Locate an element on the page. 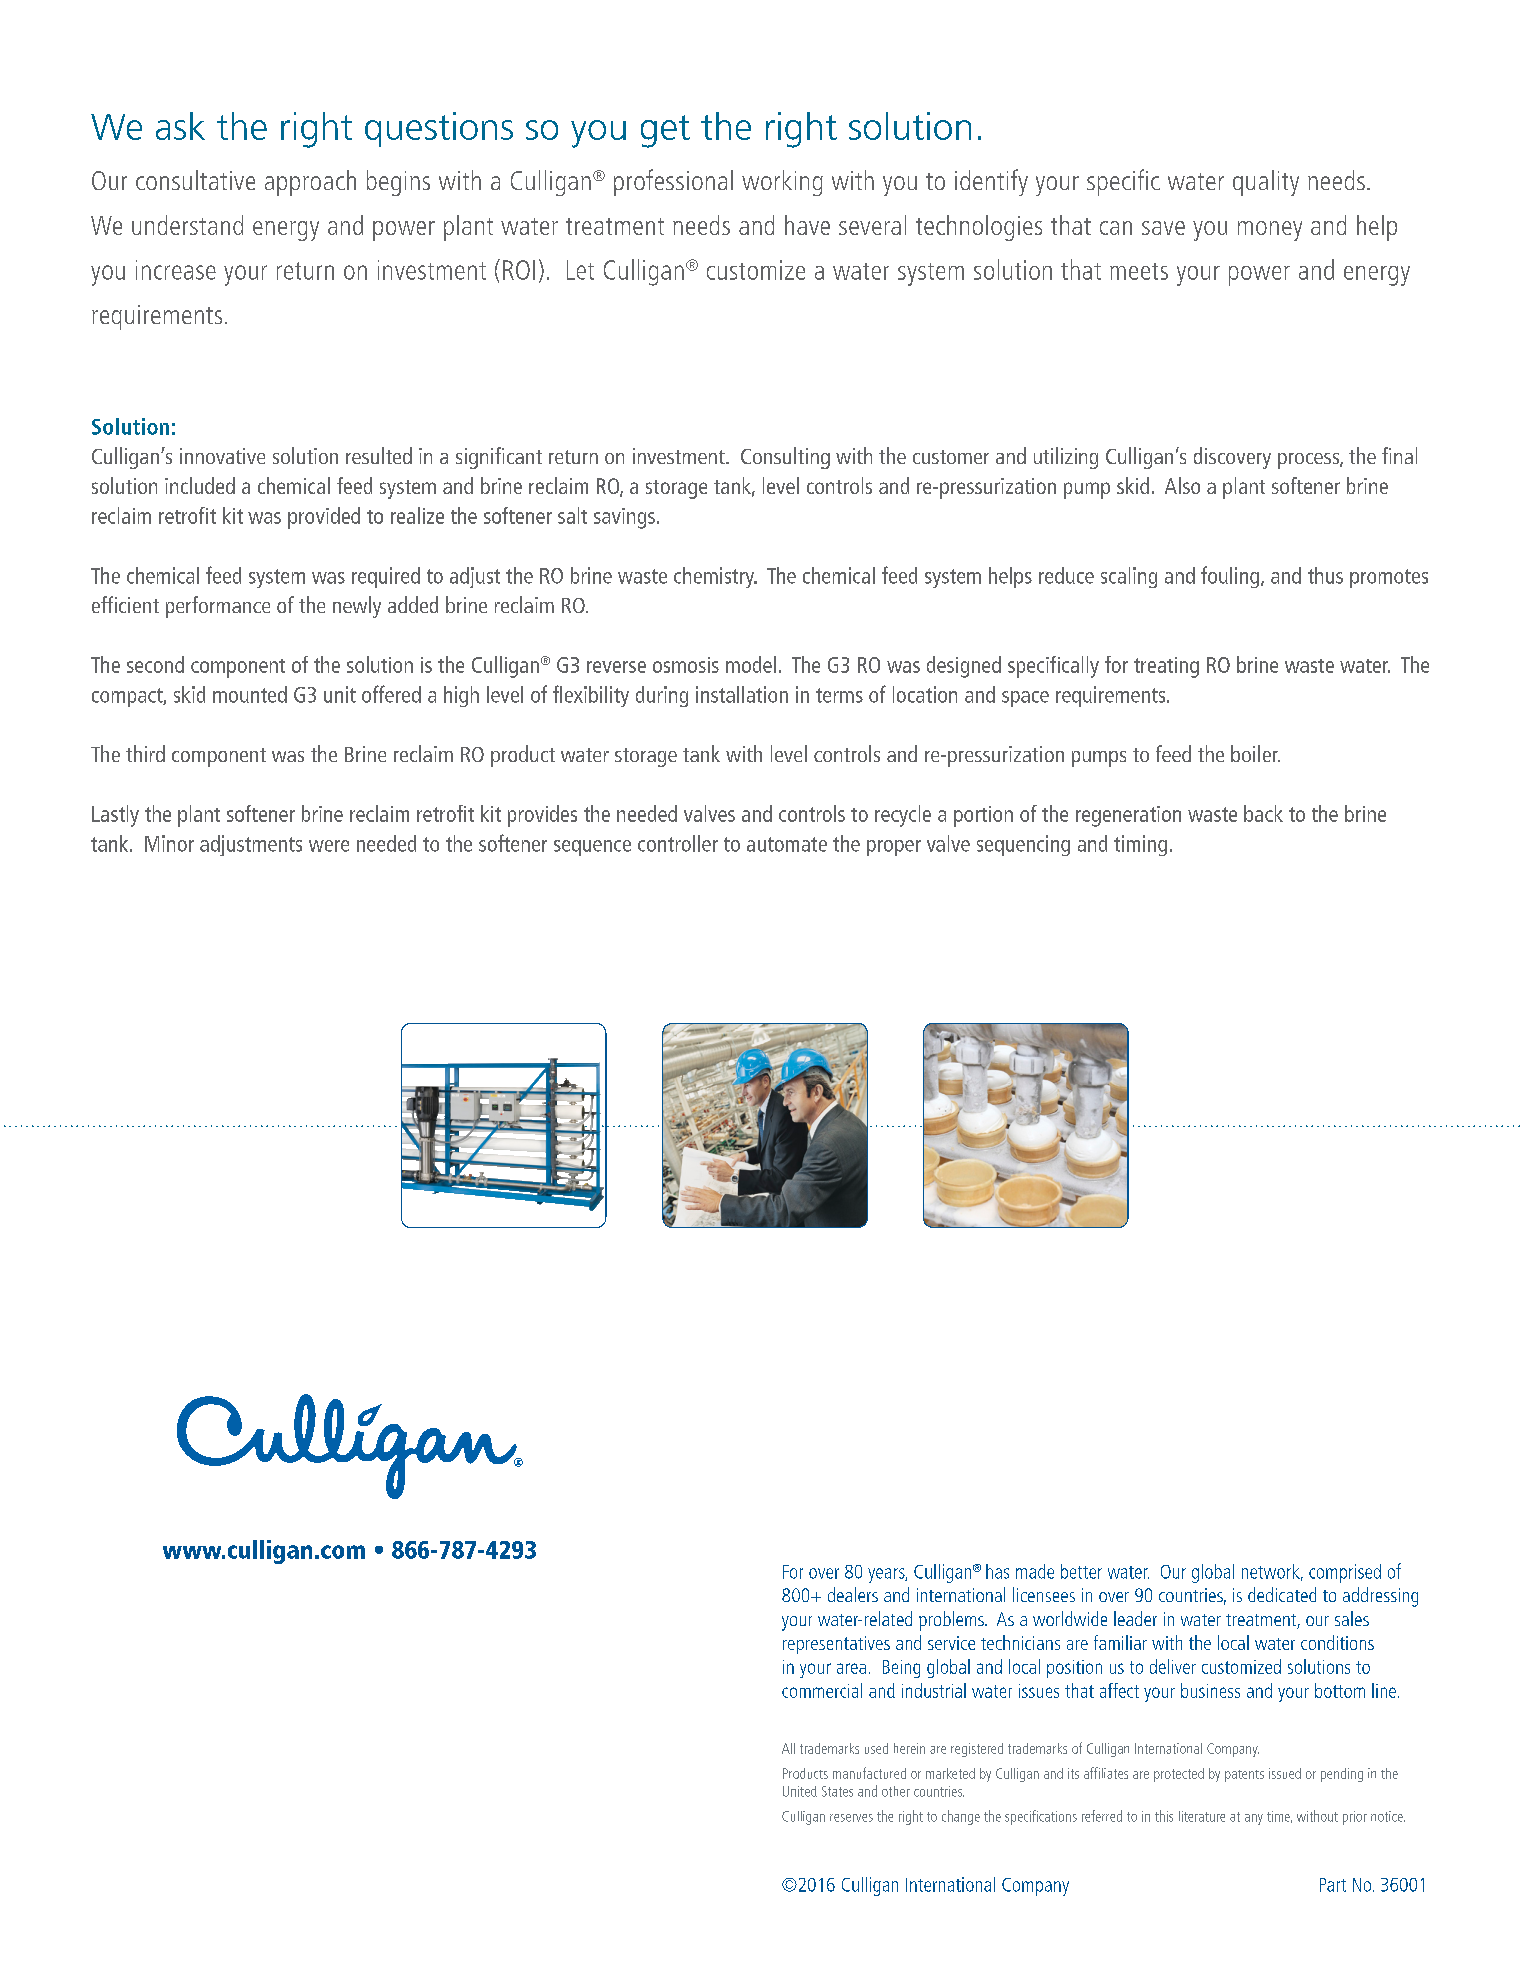 The image size is (1520, 1966). were is located at coordinates (329, 846).
